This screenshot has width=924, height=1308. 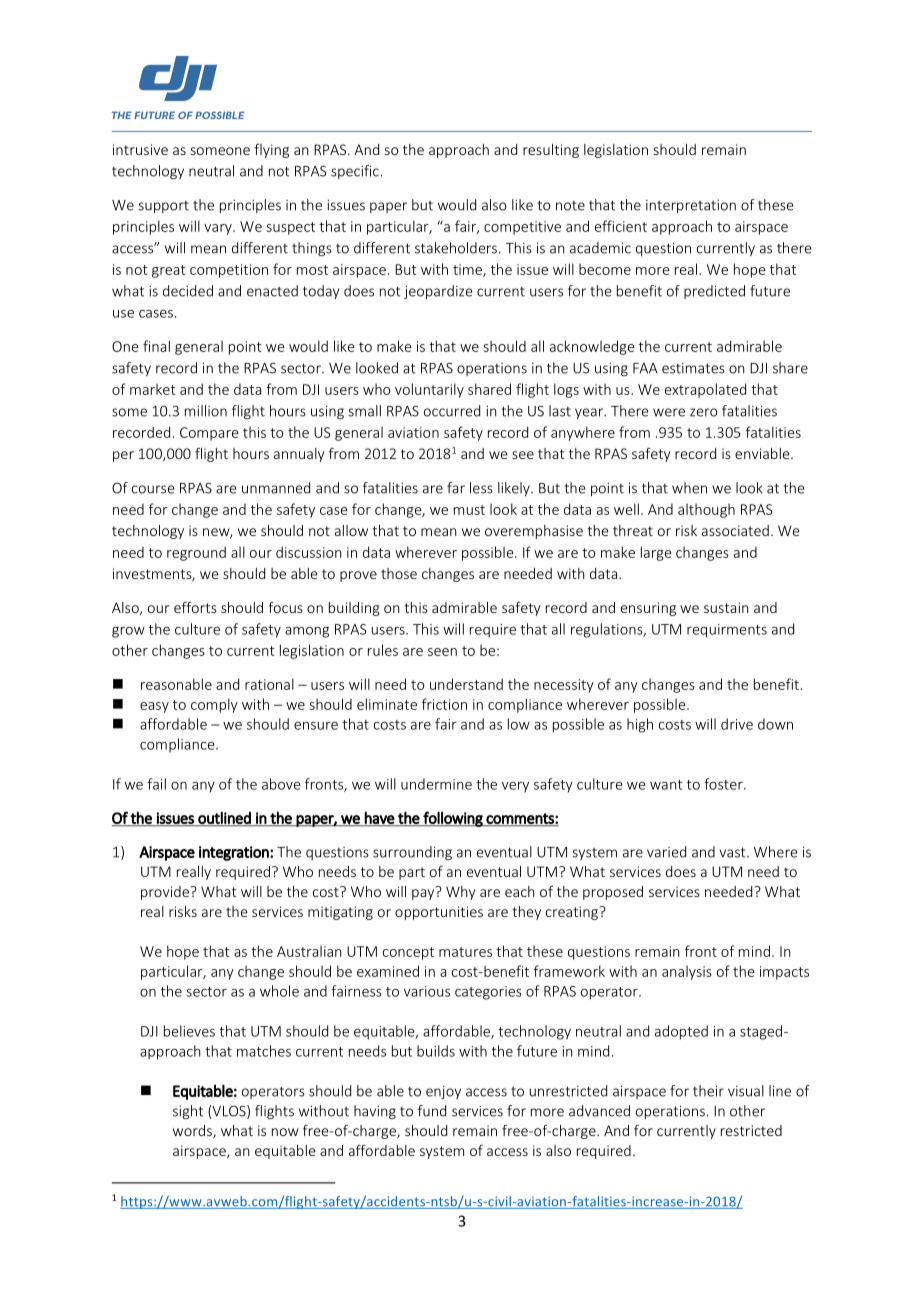 I want to click on efforts, so click(x=195, y=607).
